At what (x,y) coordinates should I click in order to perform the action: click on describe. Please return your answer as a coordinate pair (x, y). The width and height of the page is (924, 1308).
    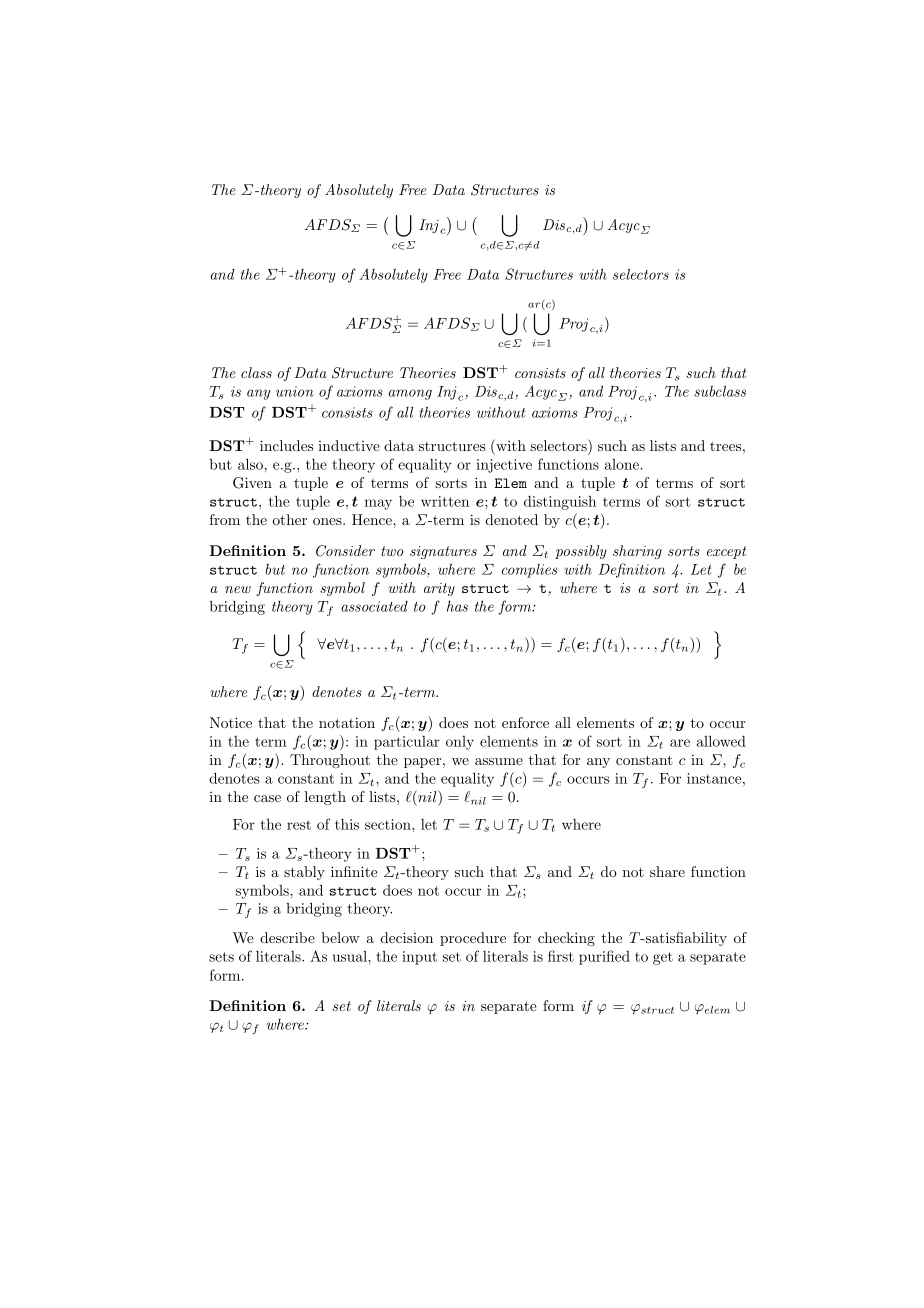
    Looking at the image, I should click on (287, 937).
